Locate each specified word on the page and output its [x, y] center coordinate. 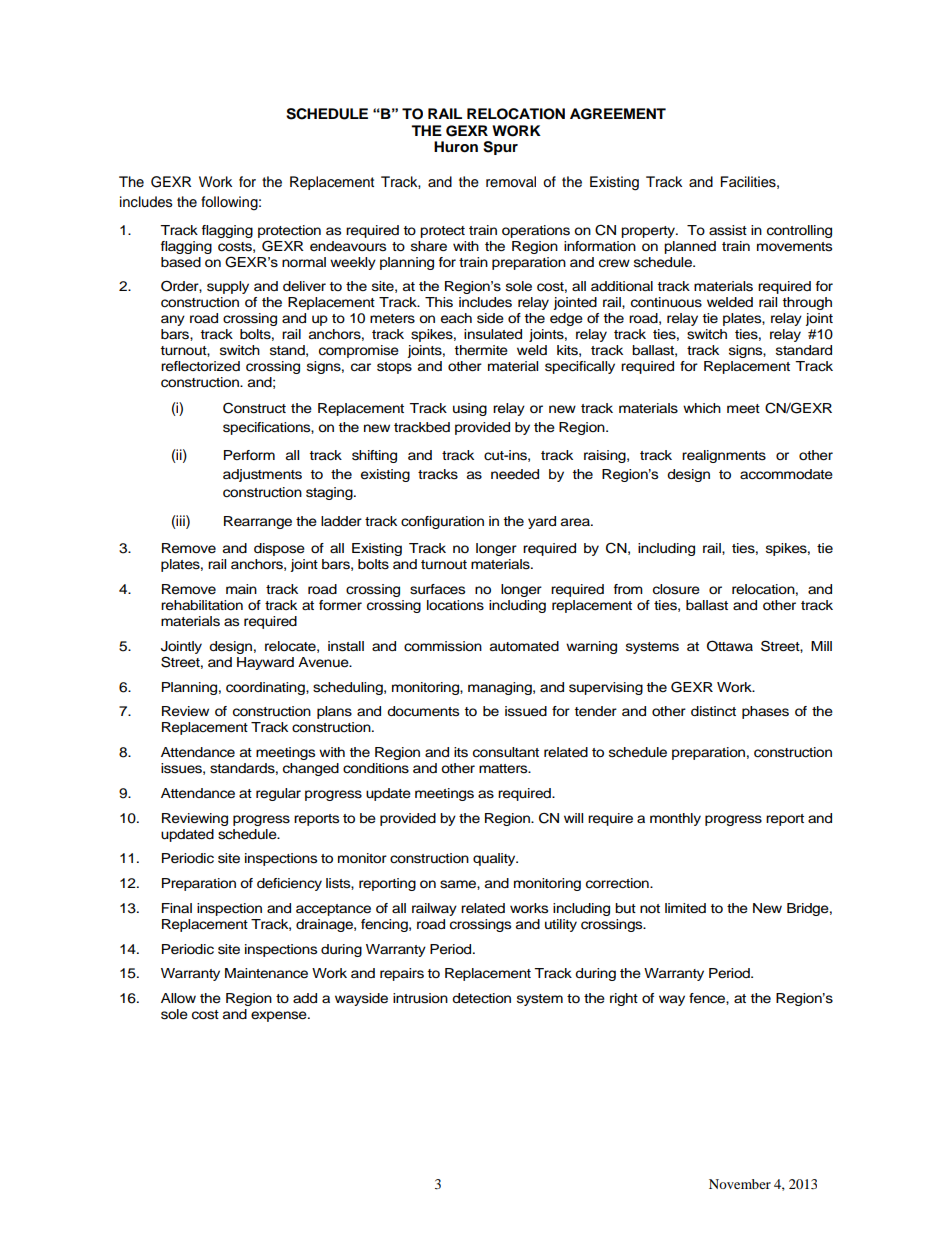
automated [524, 646]
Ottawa [730, 646]
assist [728, 230]
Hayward [265, 663]
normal [304, 262]
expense [280, 1016]
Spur [500, 148]
